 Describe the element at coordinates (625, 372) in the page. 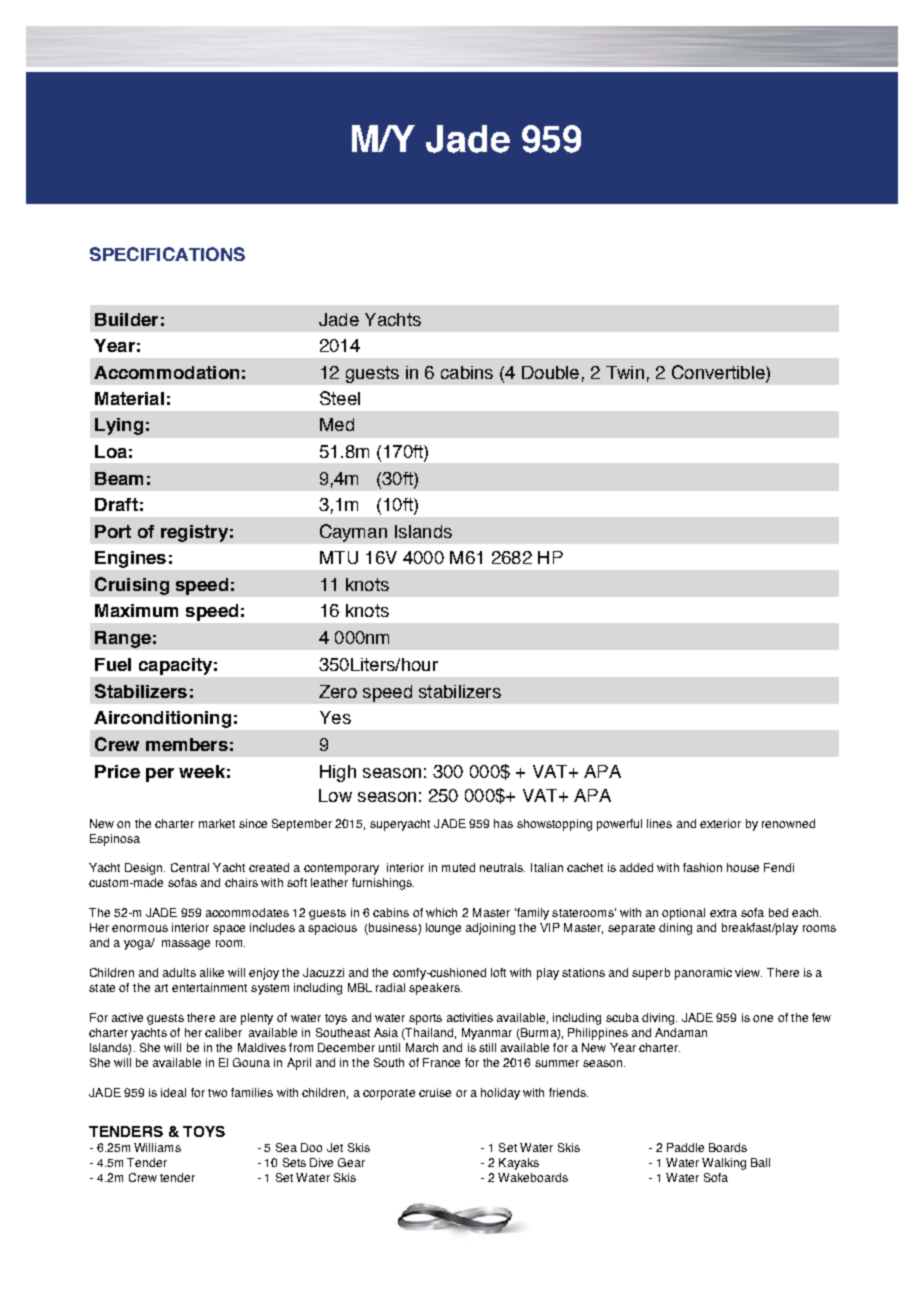

I see `Twin` at that location.
